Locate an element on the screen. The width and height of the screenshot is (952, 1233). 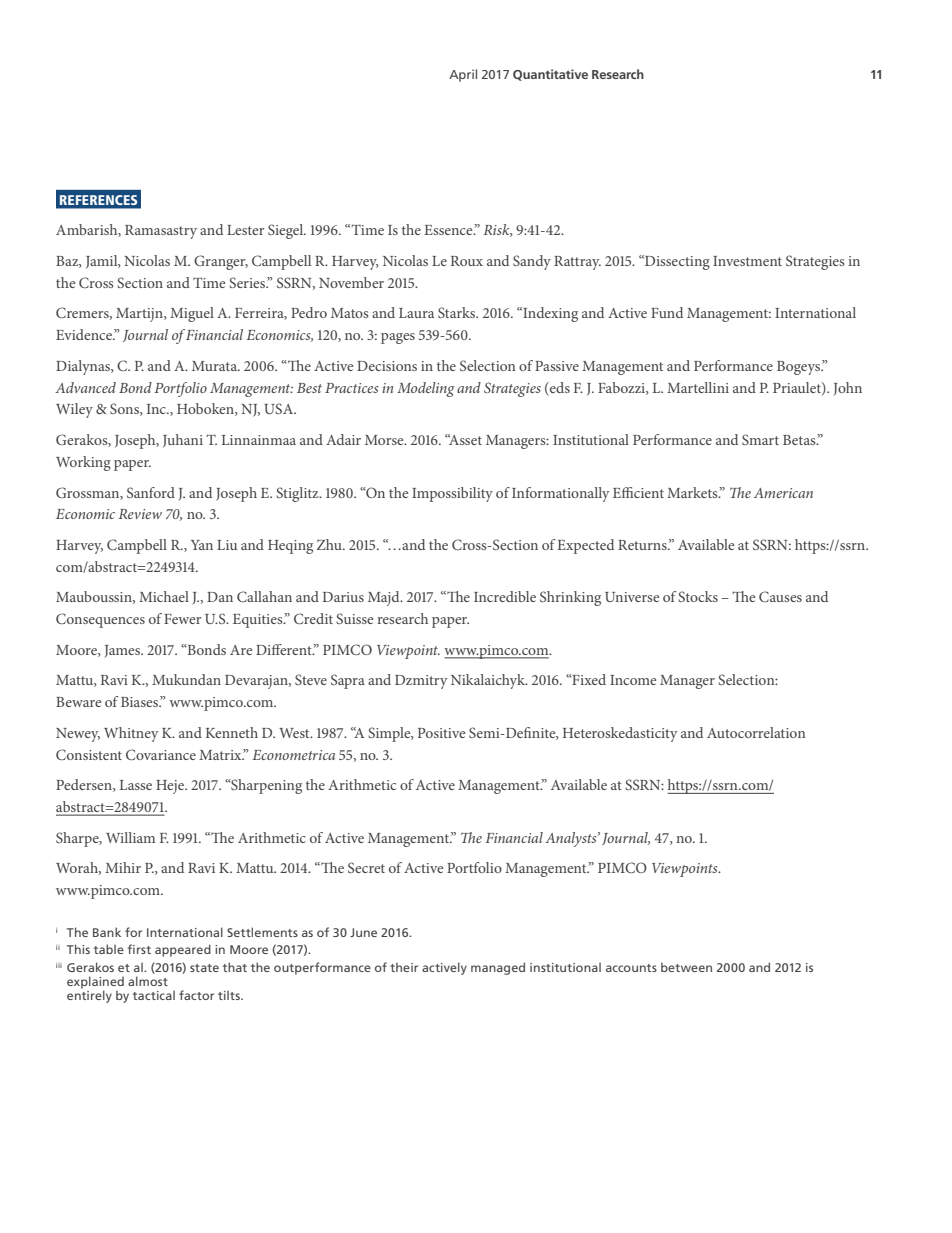
REFERENCES is located at coordinates (98, 200).
